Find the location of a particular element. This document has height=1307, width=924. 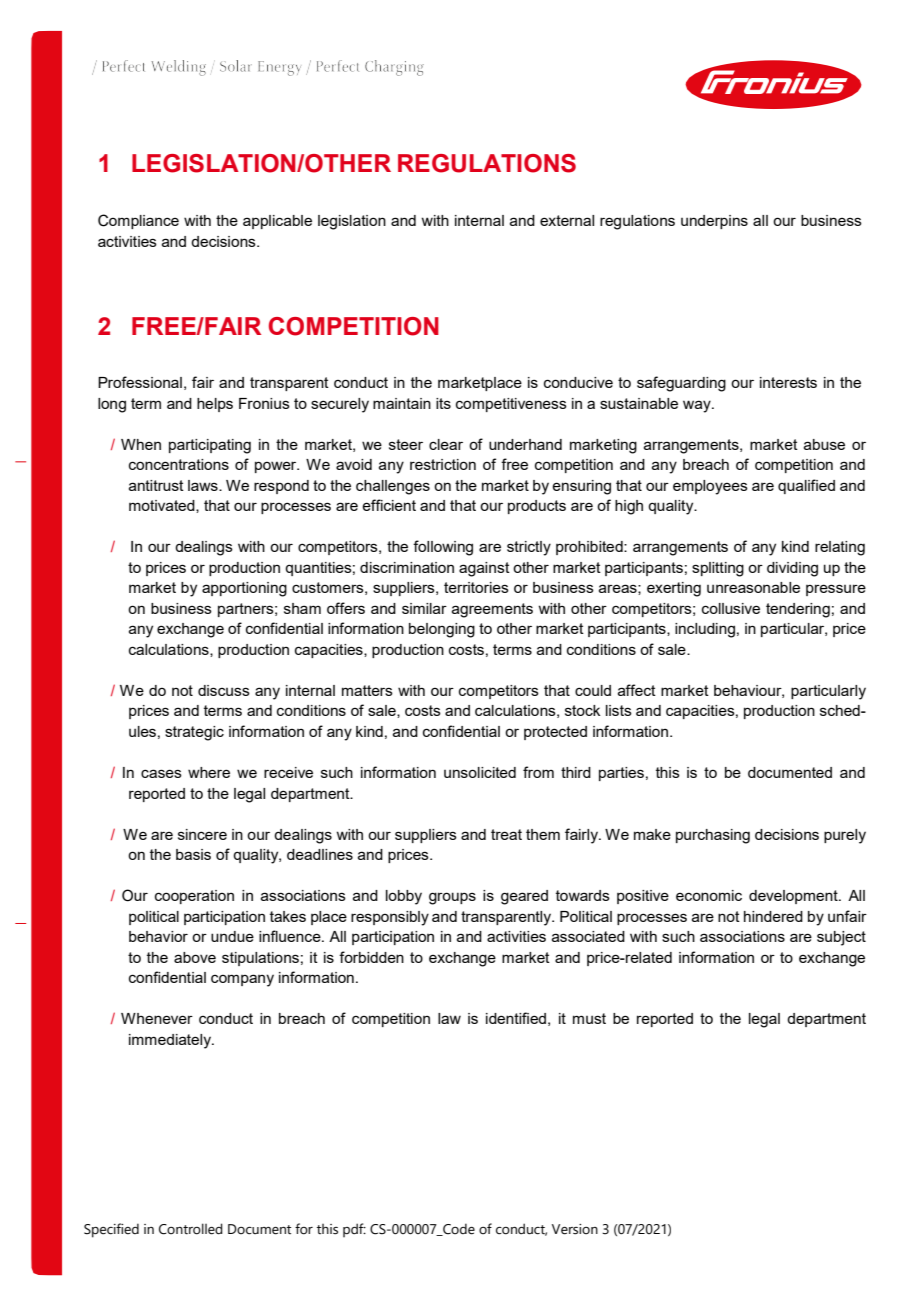

discuss is located at coordinates (224, 690).
